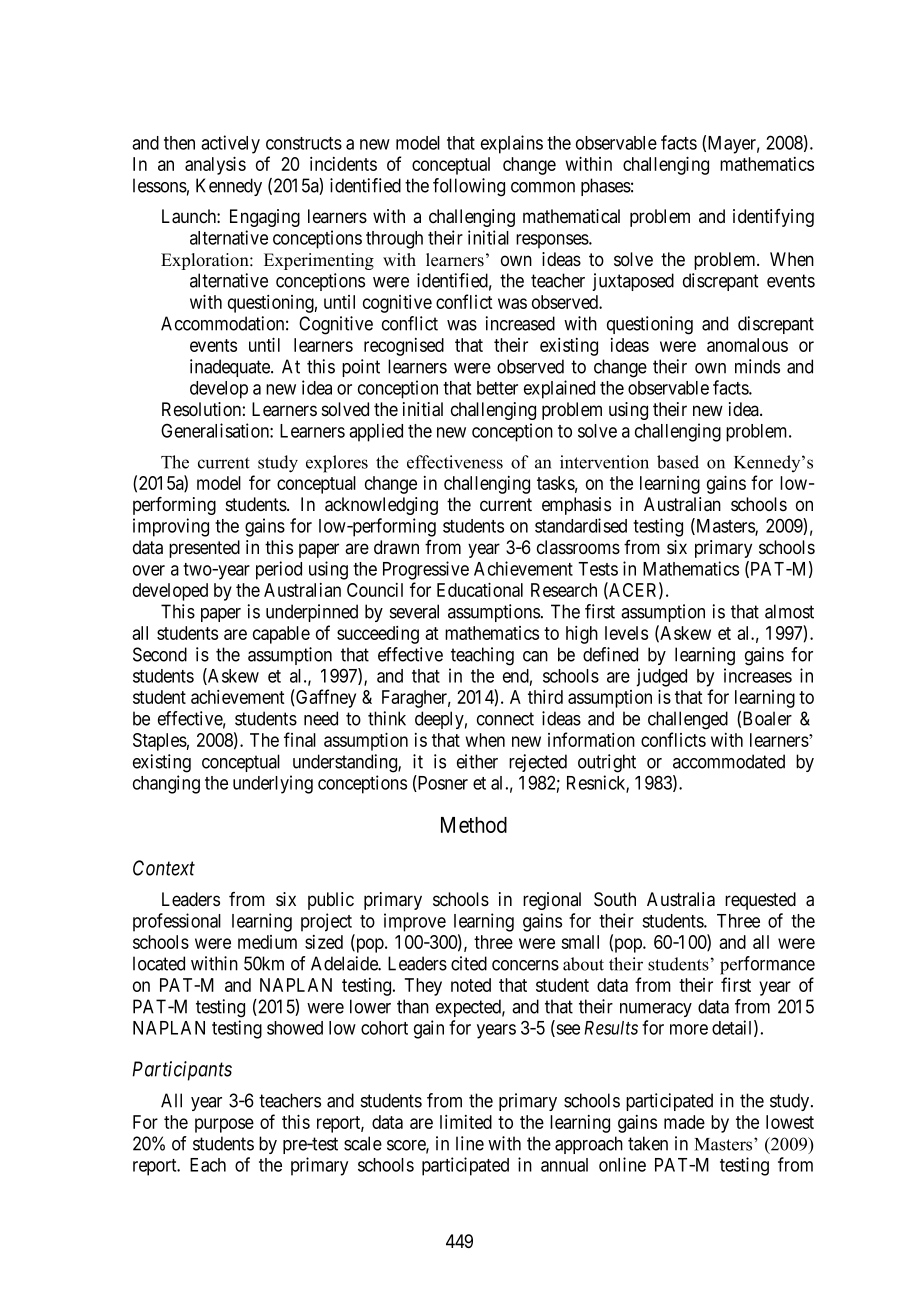 This screenshot has height=1308, width=924. What do you see at coordinates (469, 187) in the screenshot?
I see `following` at bounding box center [469, 187].
